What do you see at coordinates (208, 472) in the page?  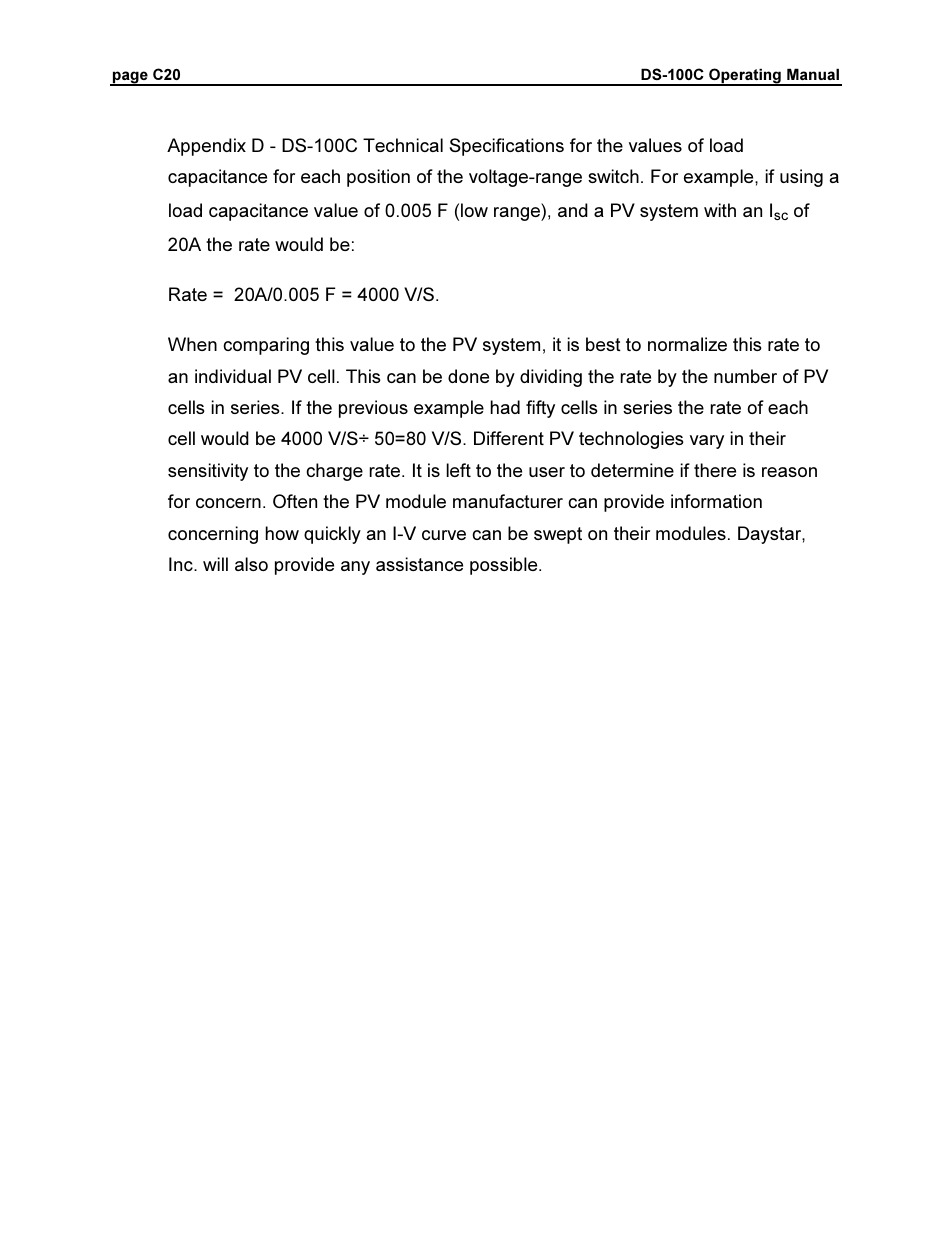 I see `sensitivity` at bounding box center [208, 472].
